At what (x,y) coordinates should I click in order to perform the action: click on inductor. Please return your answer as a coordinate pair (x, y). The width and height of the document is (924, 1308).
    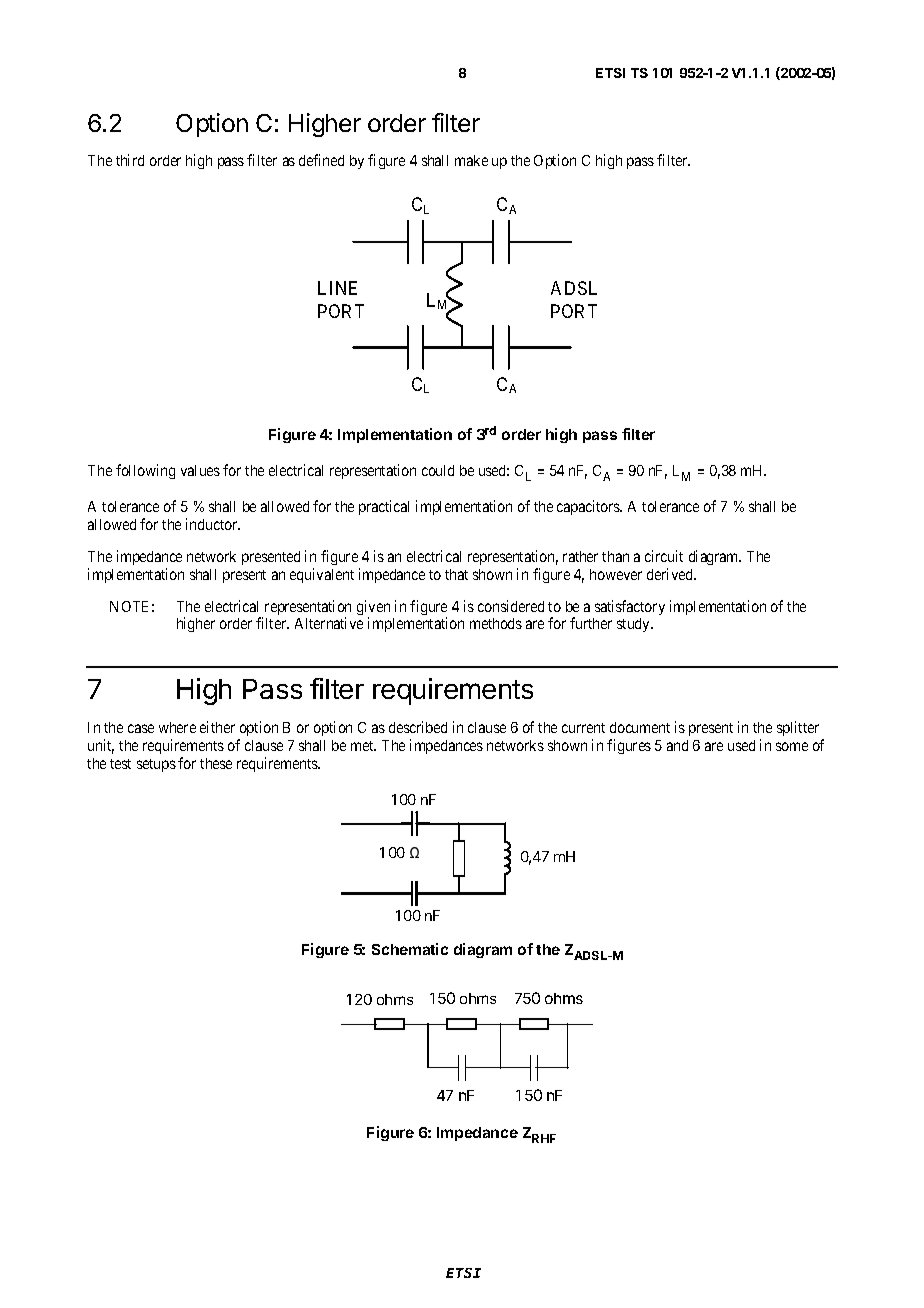
    Looking at the image, I should click on (213, 524).
